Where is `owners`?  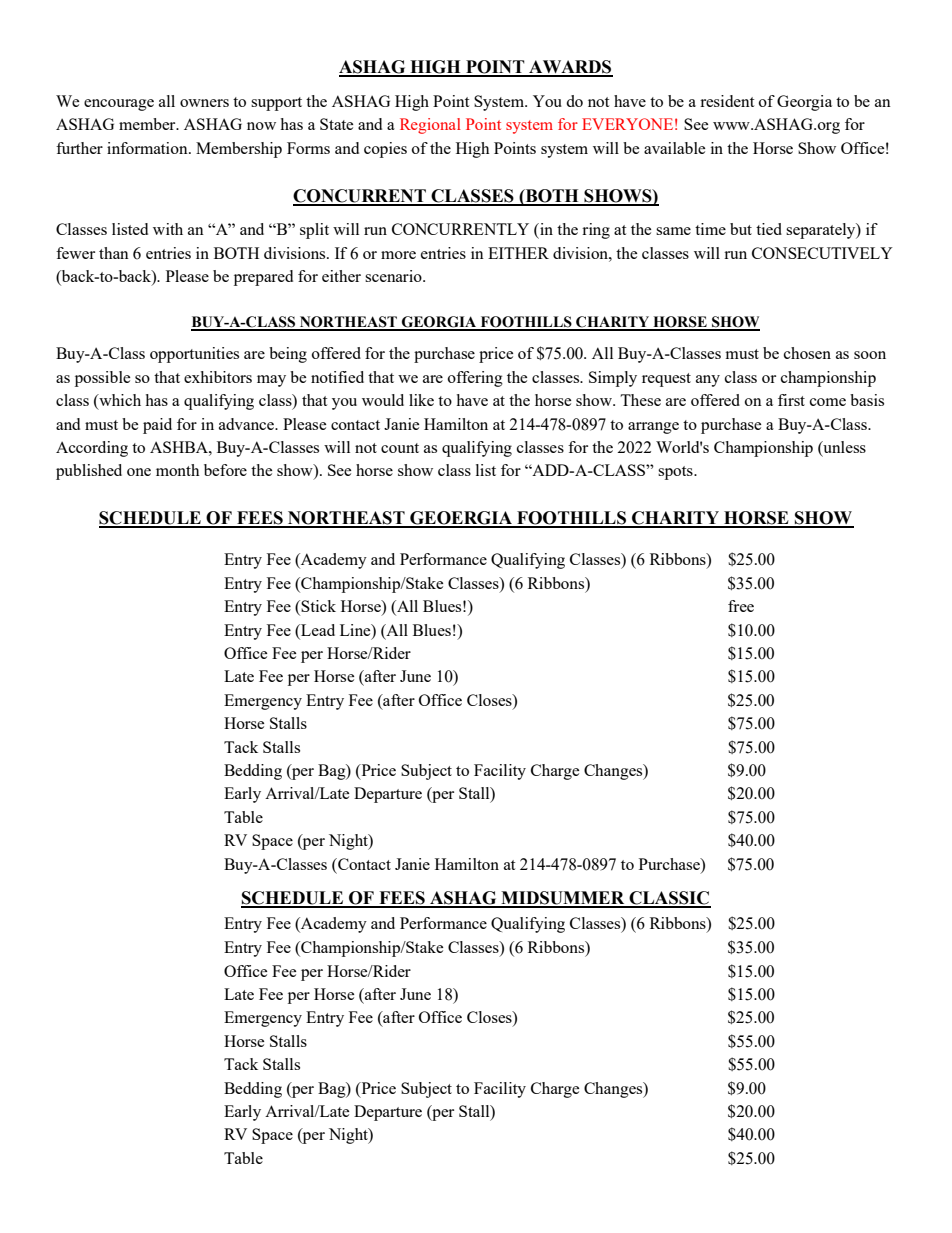
owners is located at coordinates (204, 103).
